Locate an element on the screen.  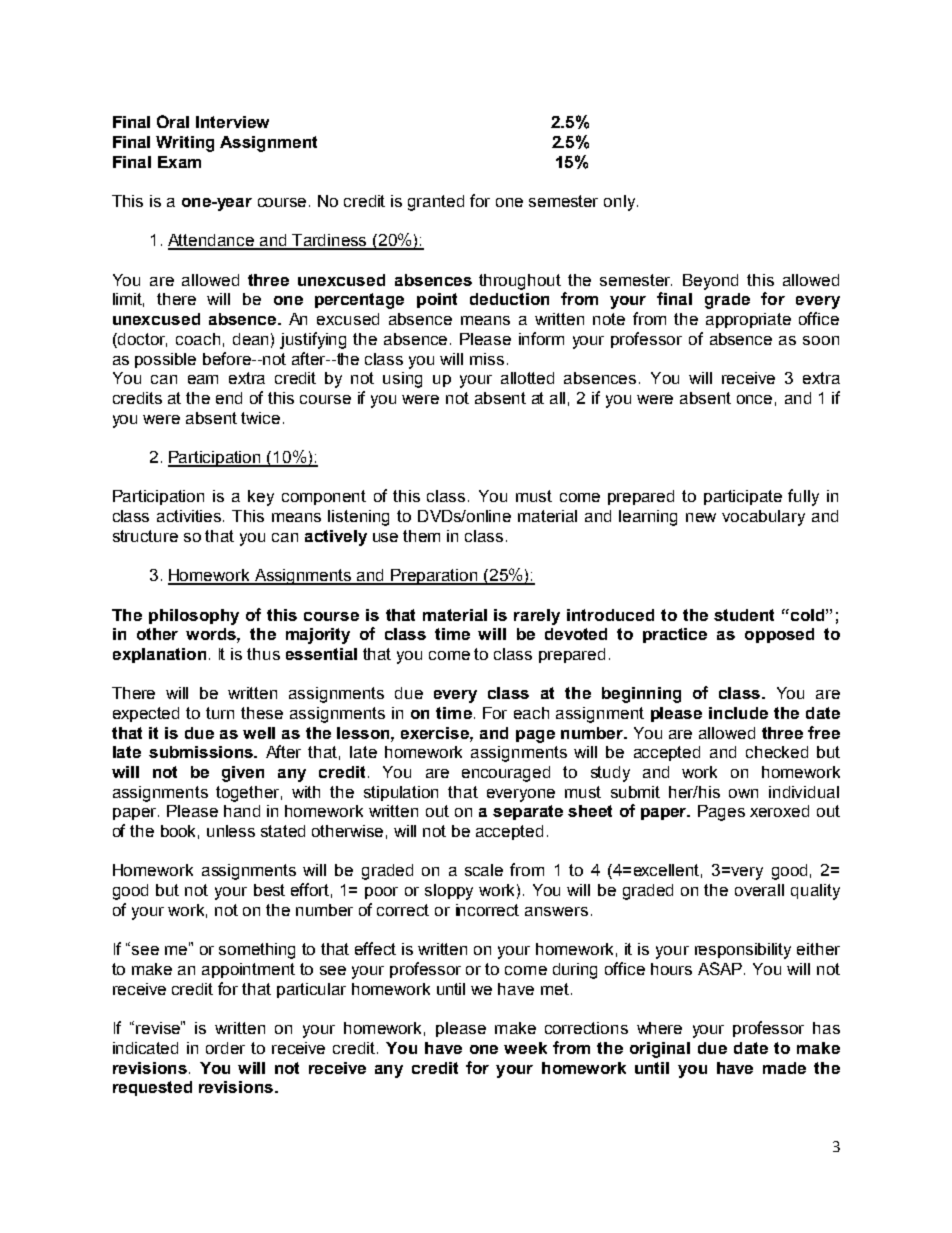
order is located at coordinates (225, 1048).
